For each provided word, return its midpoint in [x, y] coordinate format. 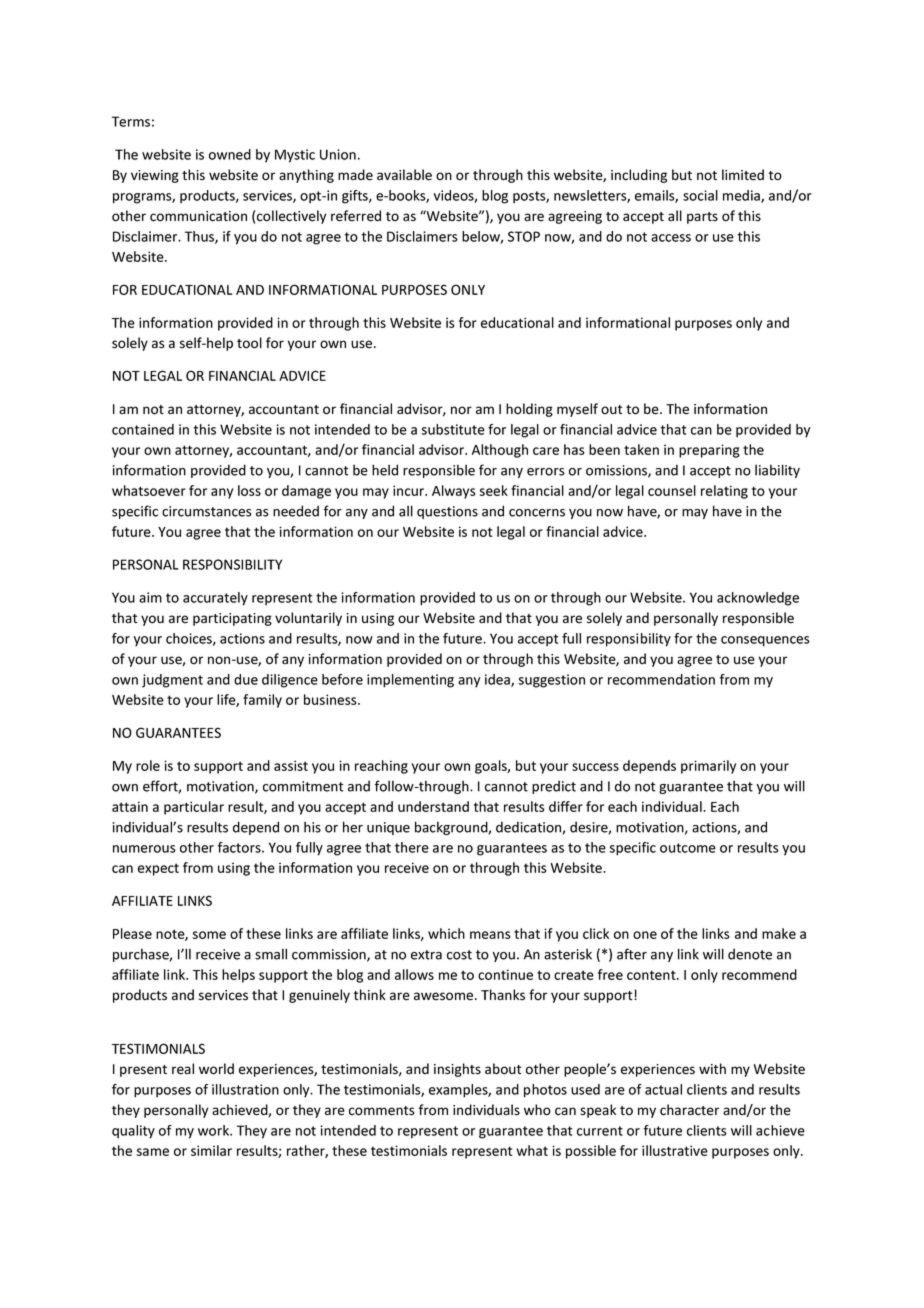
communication [198, 216]
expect [158, 869]
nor [461, 410]
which [446, 933]
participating [232, 619]
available [404, 175]
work [214, 1130]
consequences [765, 641]
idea [498, 680]
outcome [688, 848]
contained [143, 429]
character [689, 1110]
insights [457, 1070]
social [700, 195]
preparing [709, 451]
